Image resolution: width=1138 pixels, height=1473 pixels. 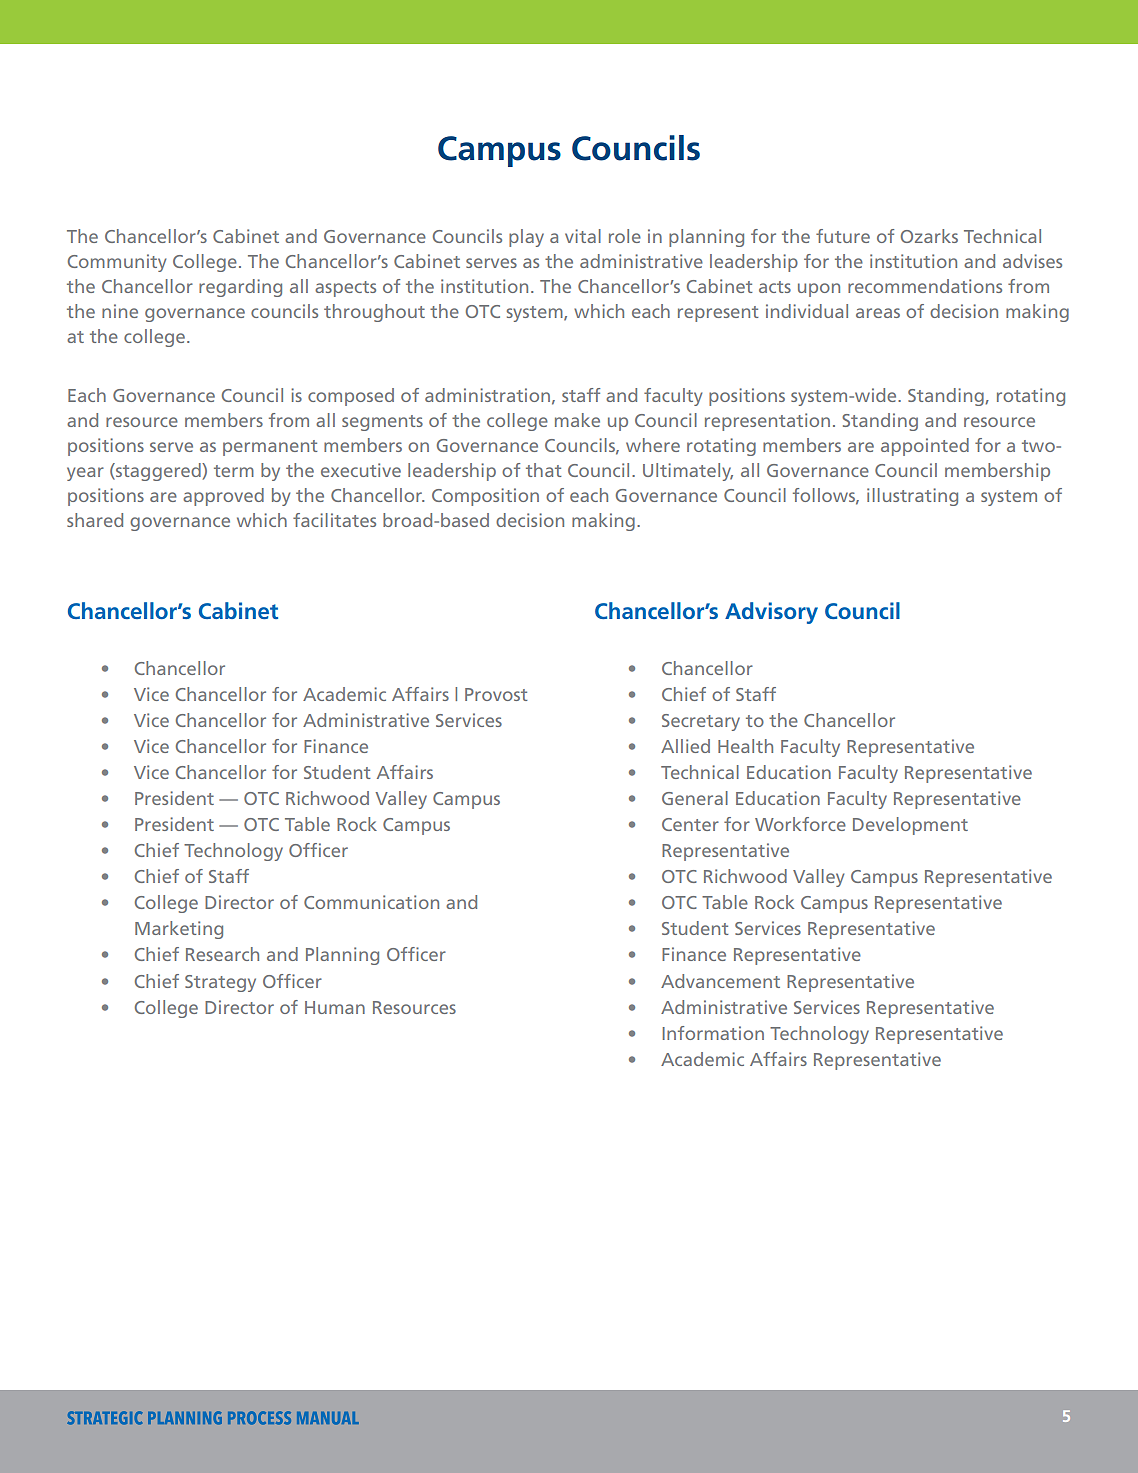 What do you see at coordinates (583, 236) in the page?
I see `vital` at bounding box center [583, 236].
